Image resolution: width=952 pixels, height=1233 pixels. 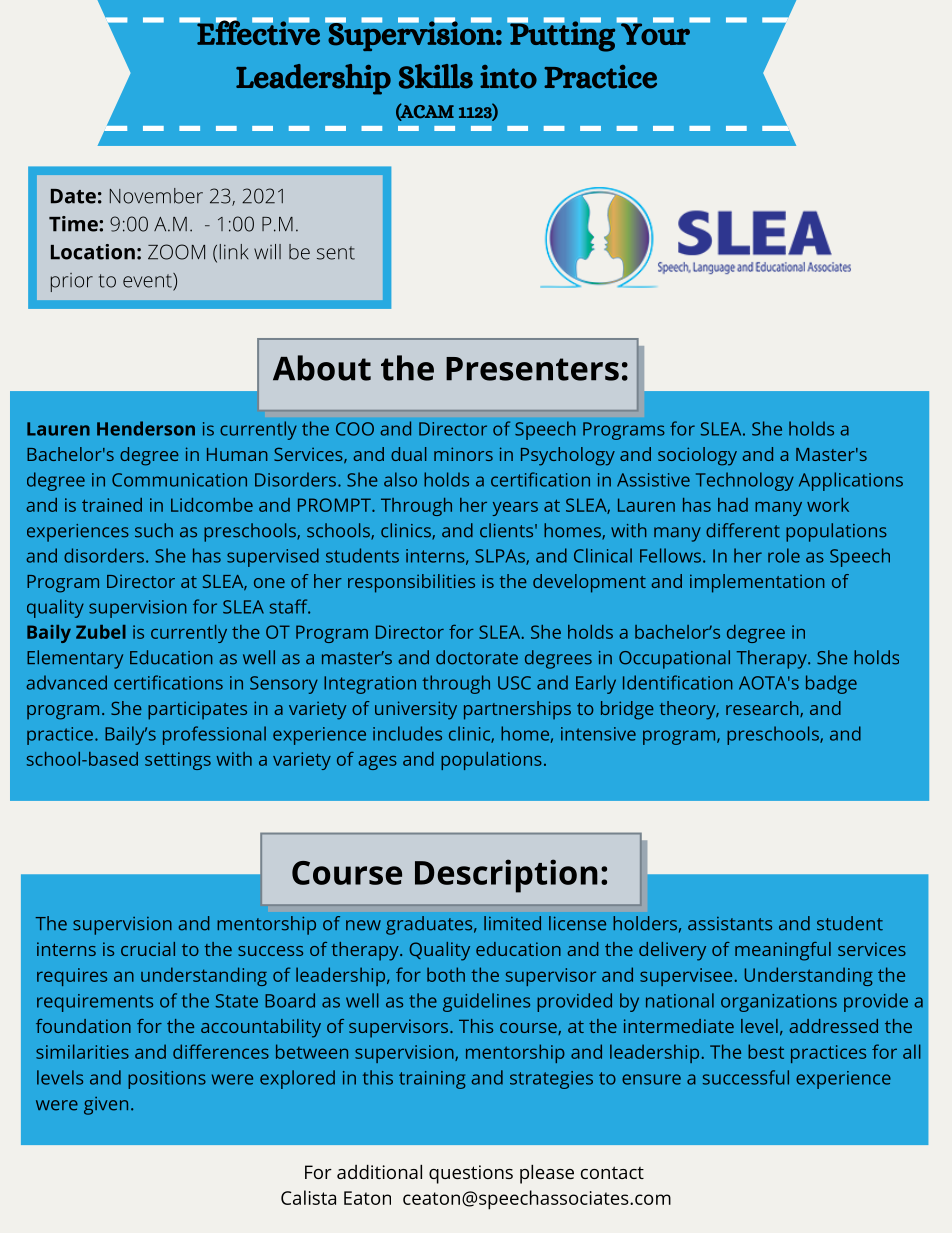 What do you see at coordinates (436, 76) in the screenshot?
I see `Skills` at bounding box center [436, 76].
